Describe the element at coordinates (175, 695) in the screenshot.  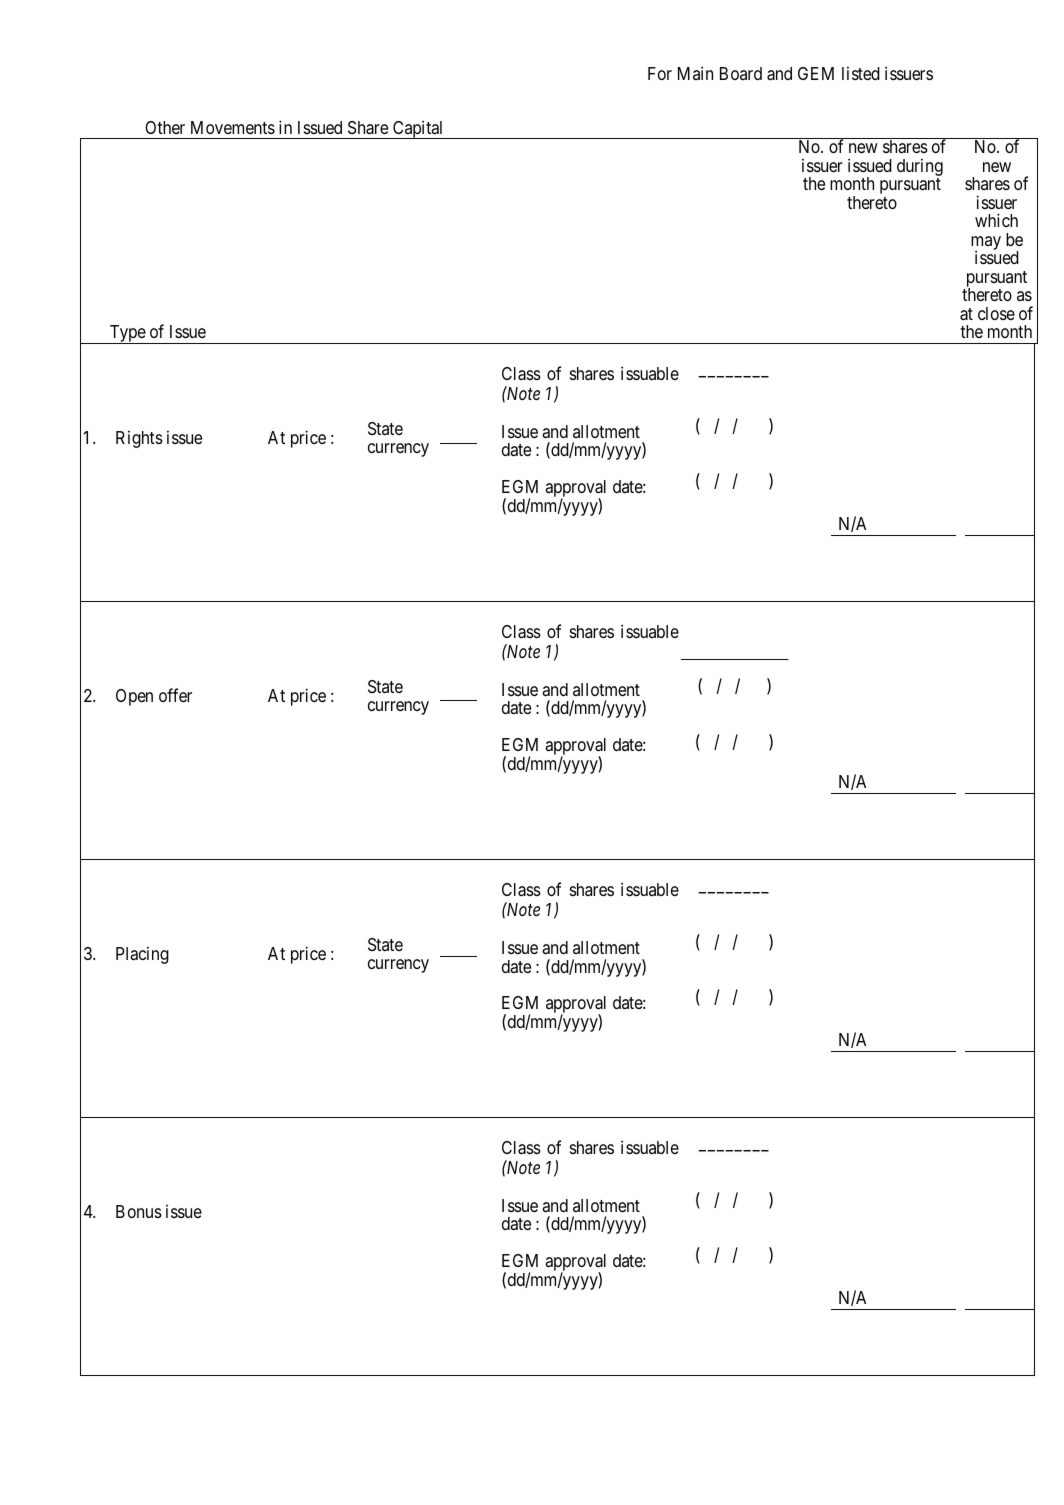
I see `offer` at that location.
